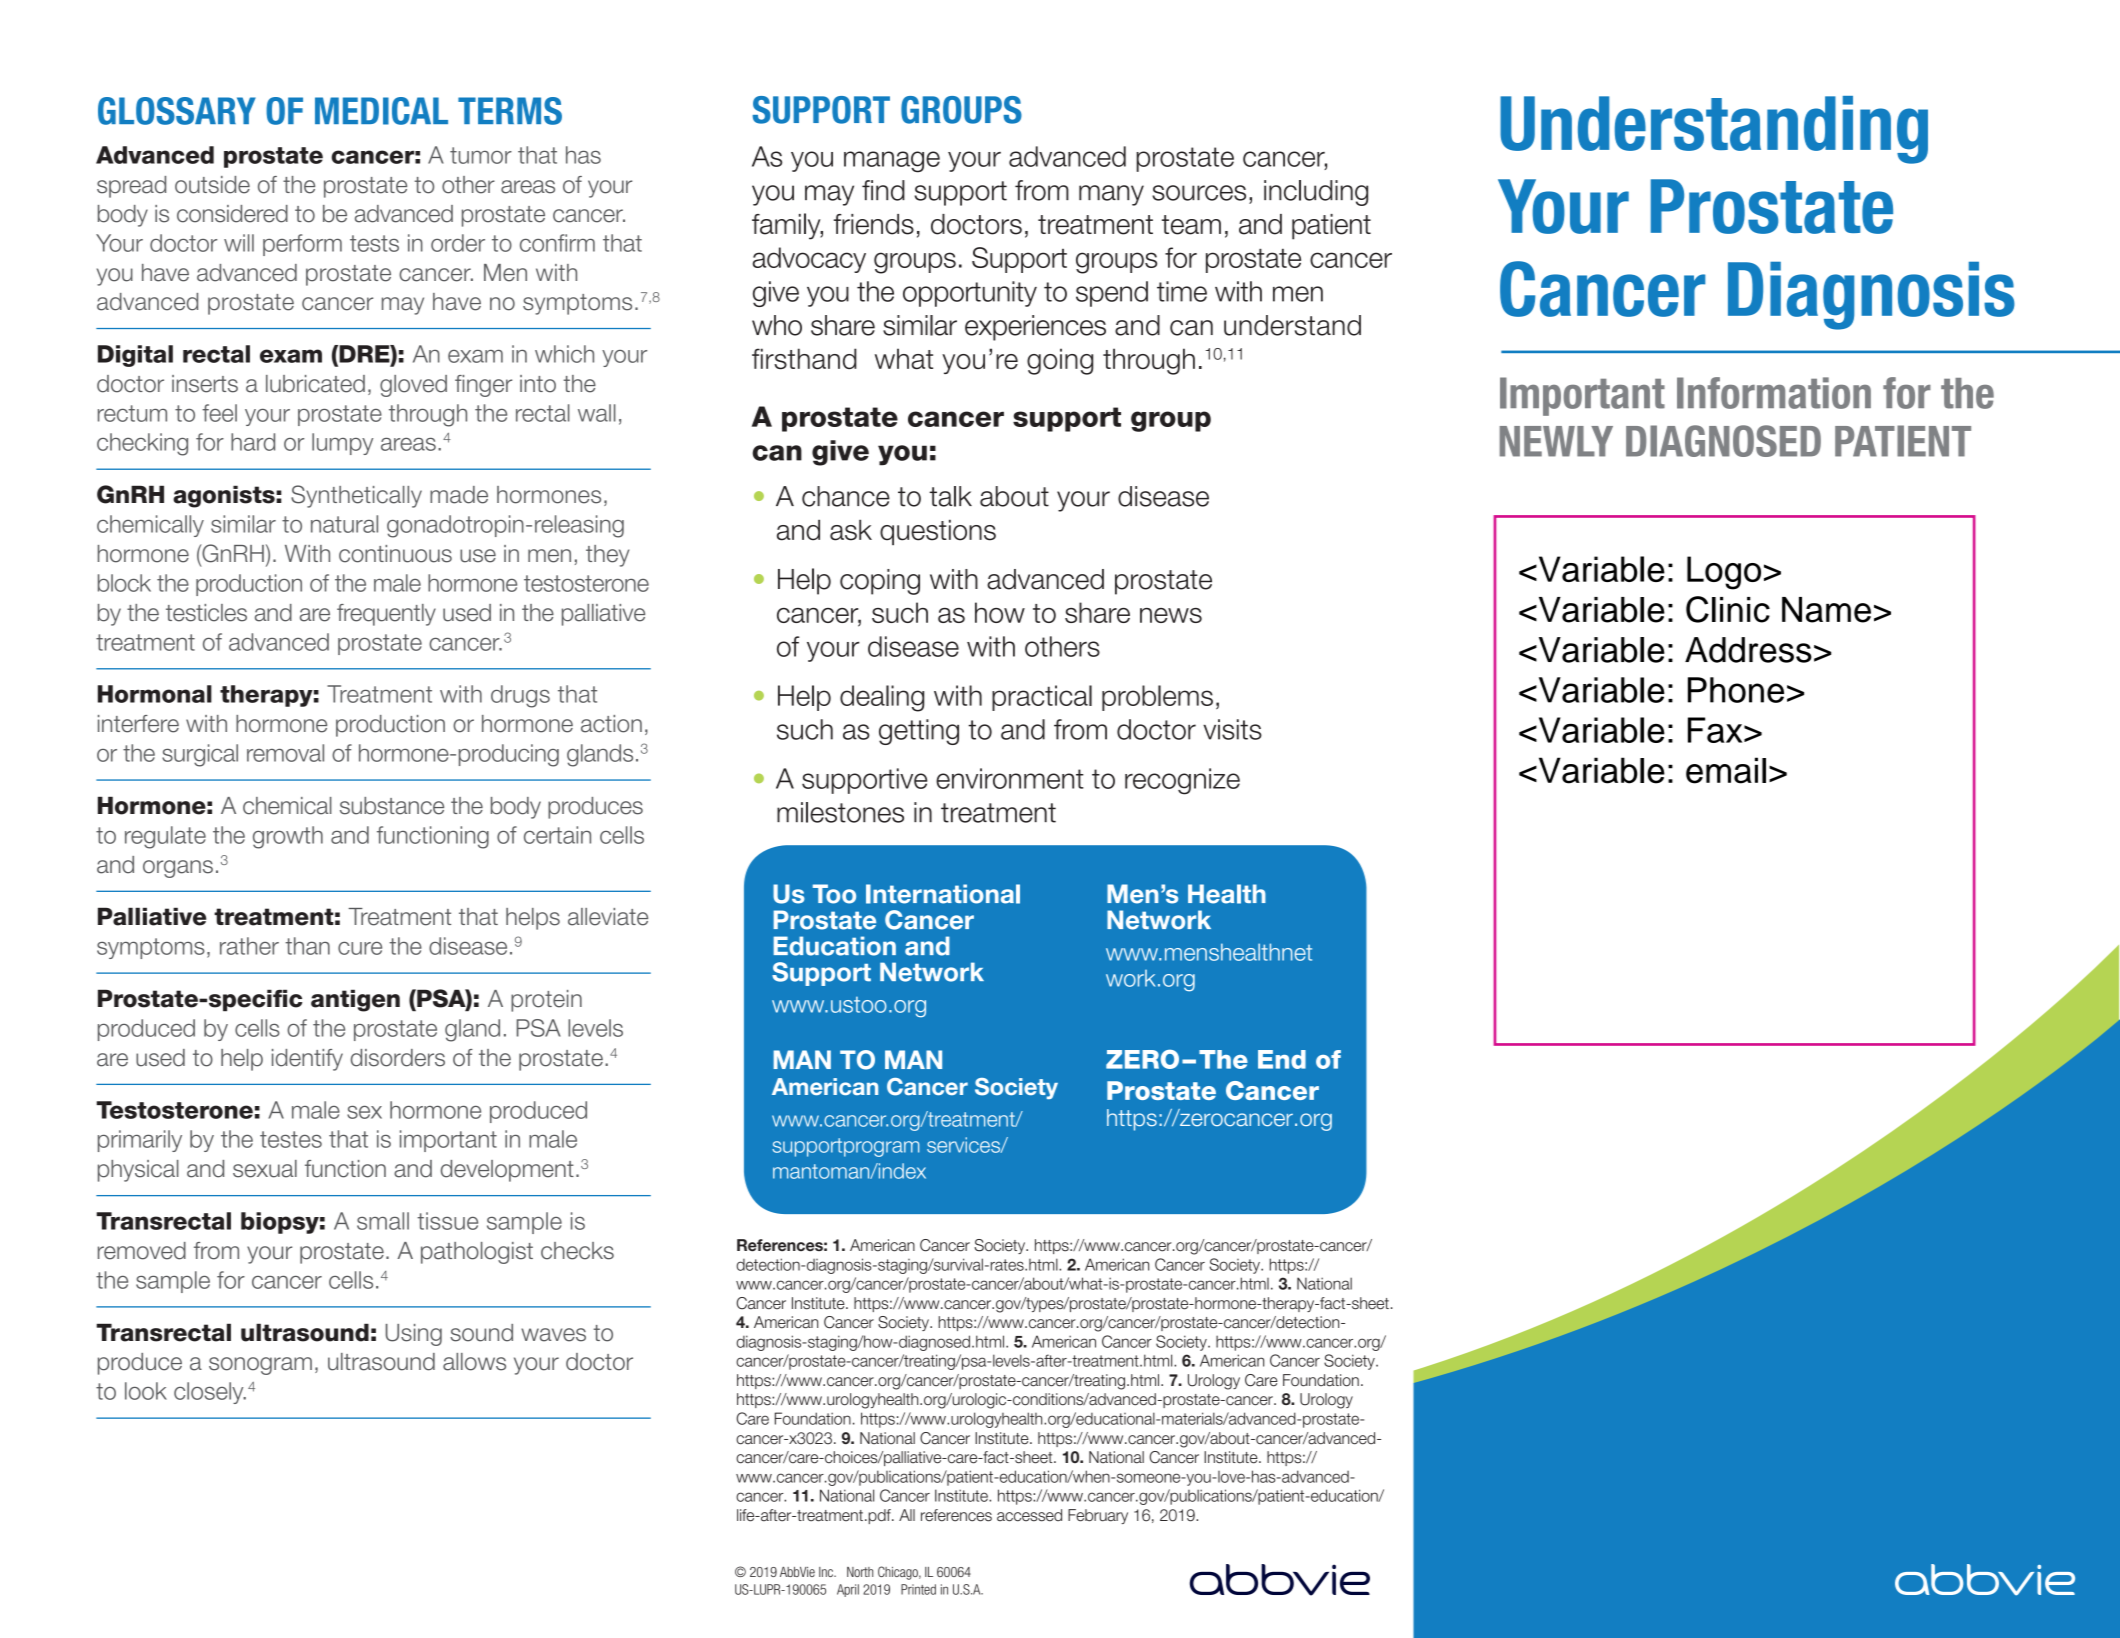 The height and width of the screenshot is (1638, 2120). What do you see at coordinates (1316, 193) in the screenshot?
I see `including` at bounding box center [1316, 193].
